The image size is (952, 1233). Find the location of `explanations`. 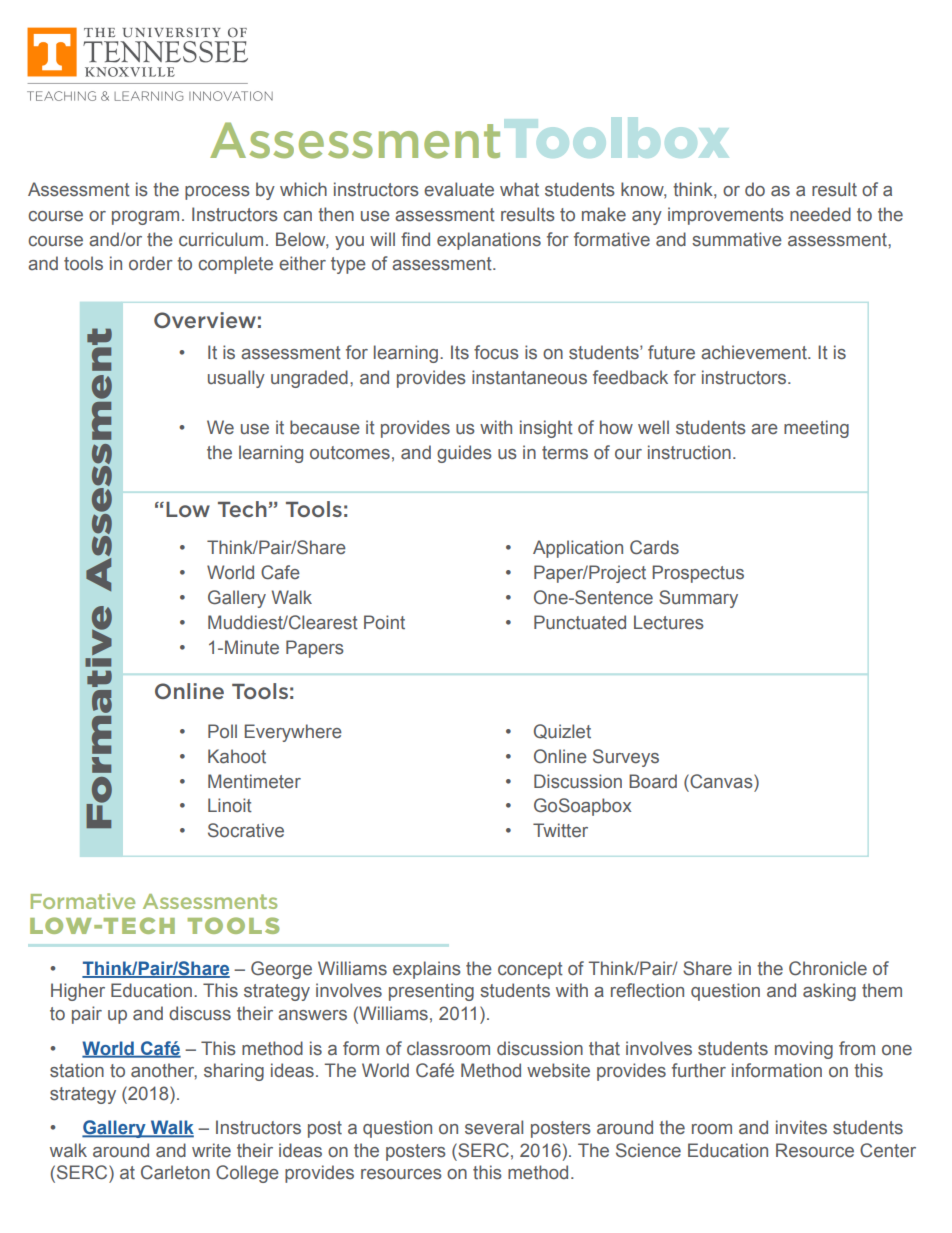

explanations is located at coordinates (489, 241).
